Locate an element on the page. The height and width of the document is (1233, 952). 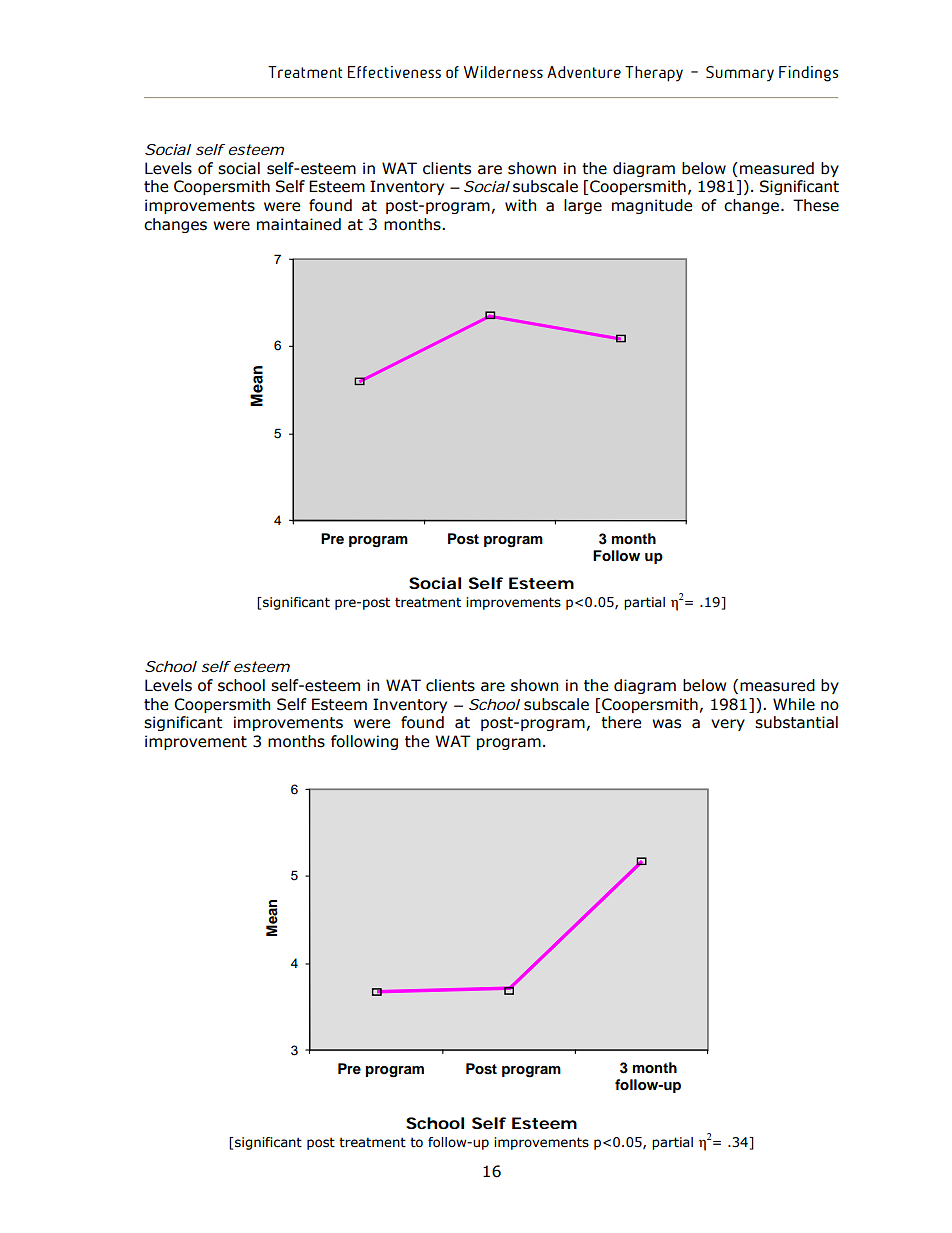
magnitude is located at coordinates (652, 206).
